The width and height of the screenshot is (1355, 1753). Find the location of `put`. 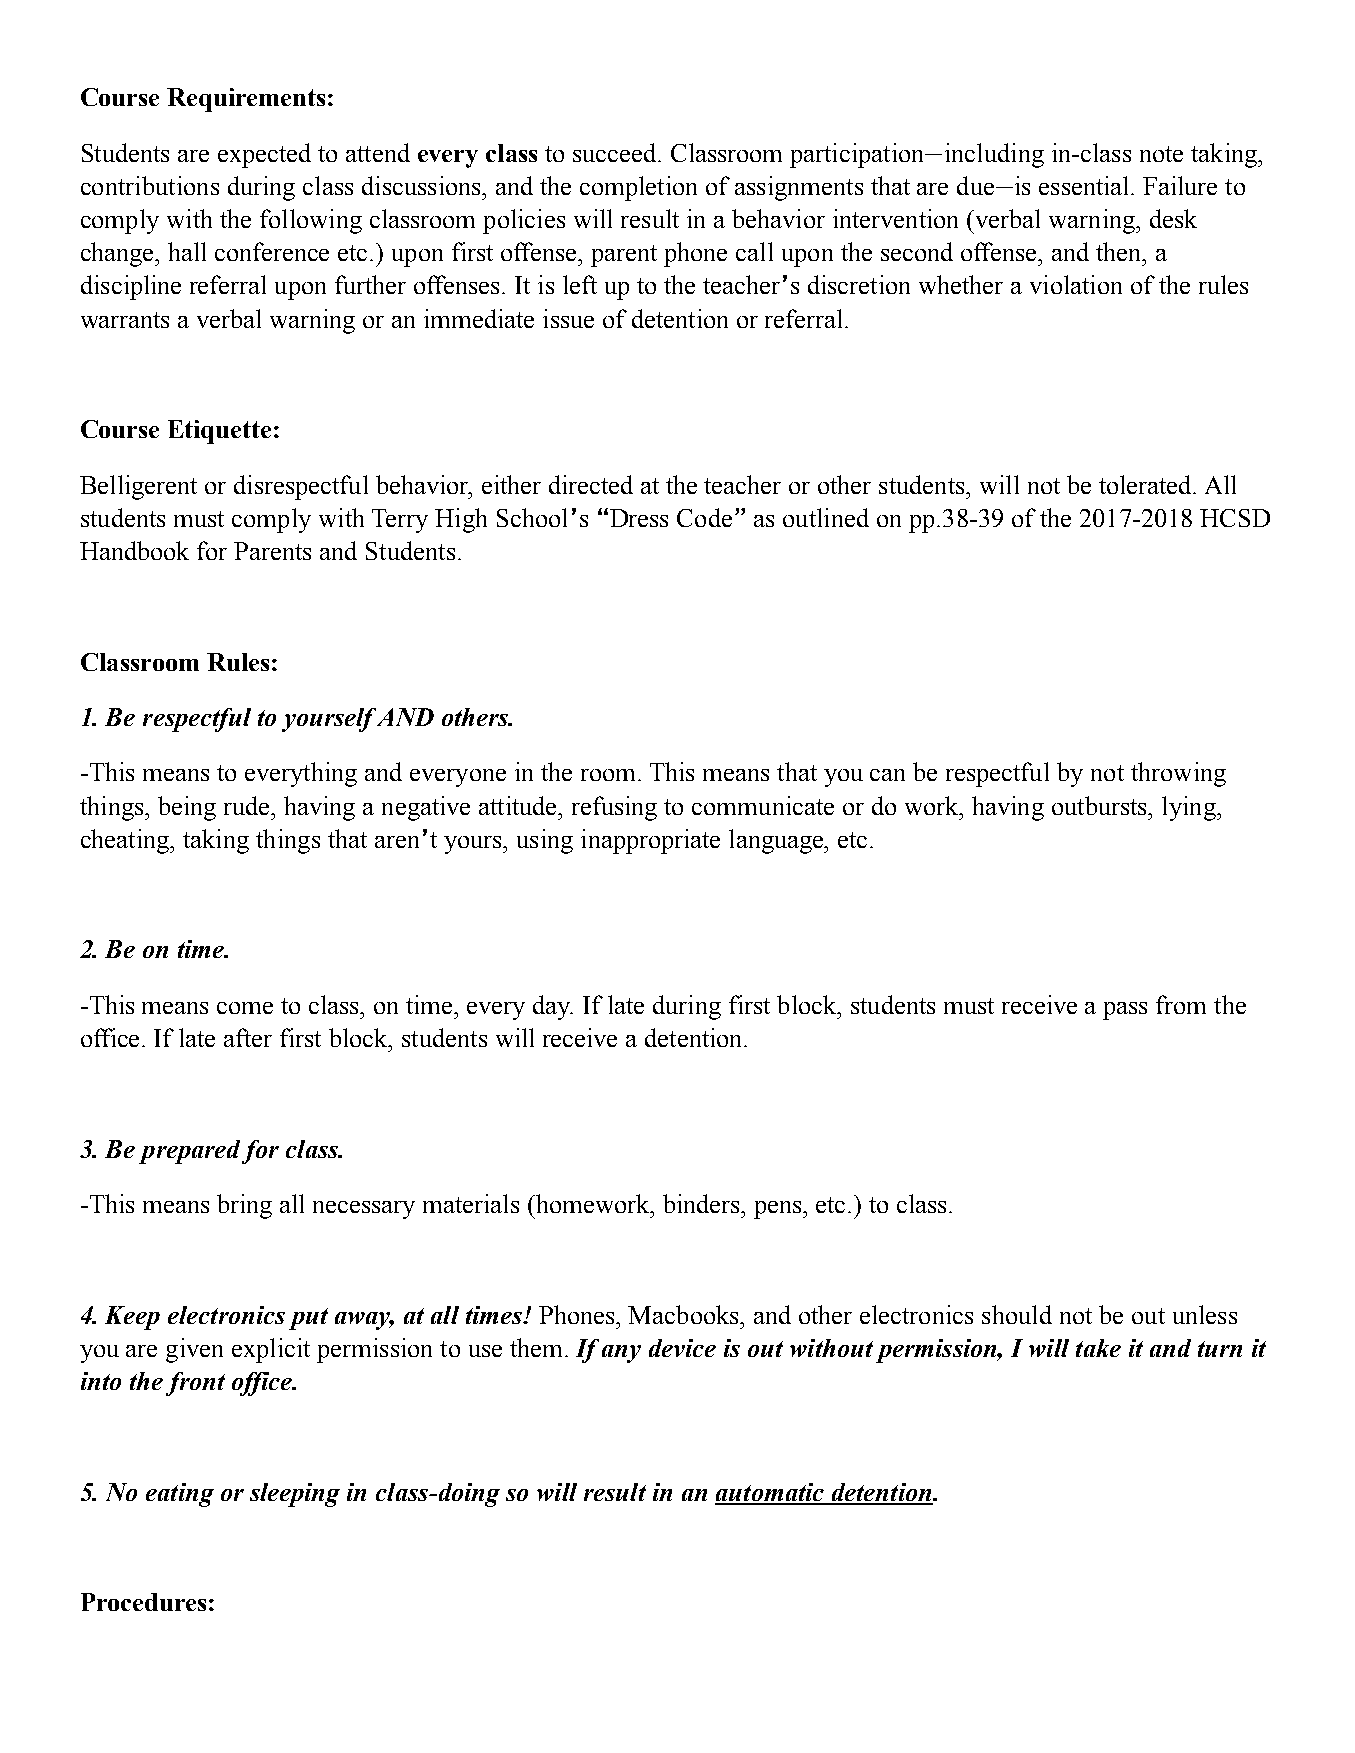

put is located at coordinates (308, 1319).
